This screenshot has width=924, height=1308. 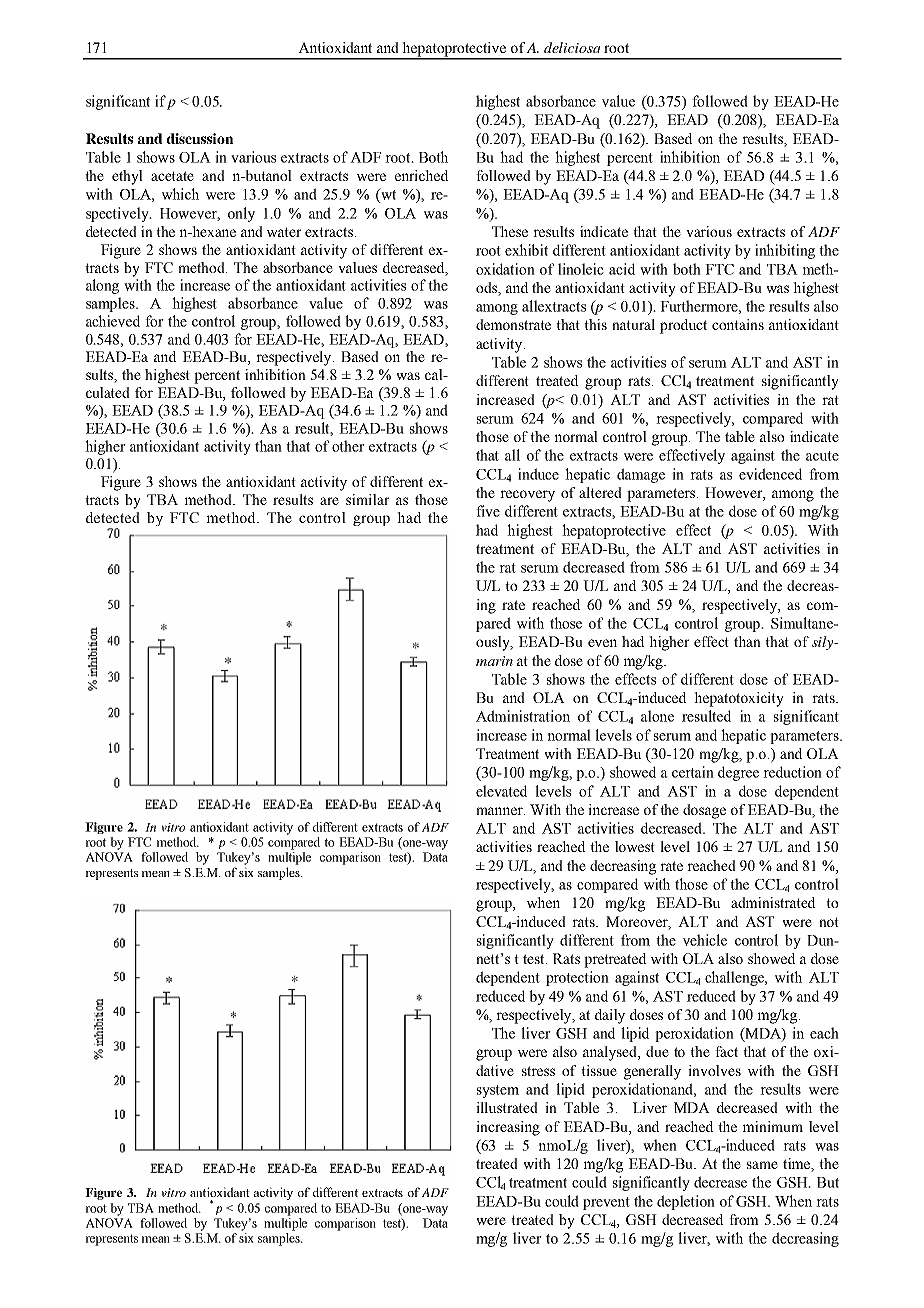 I want to click on inhibiting, so click(x=785, y=251).
